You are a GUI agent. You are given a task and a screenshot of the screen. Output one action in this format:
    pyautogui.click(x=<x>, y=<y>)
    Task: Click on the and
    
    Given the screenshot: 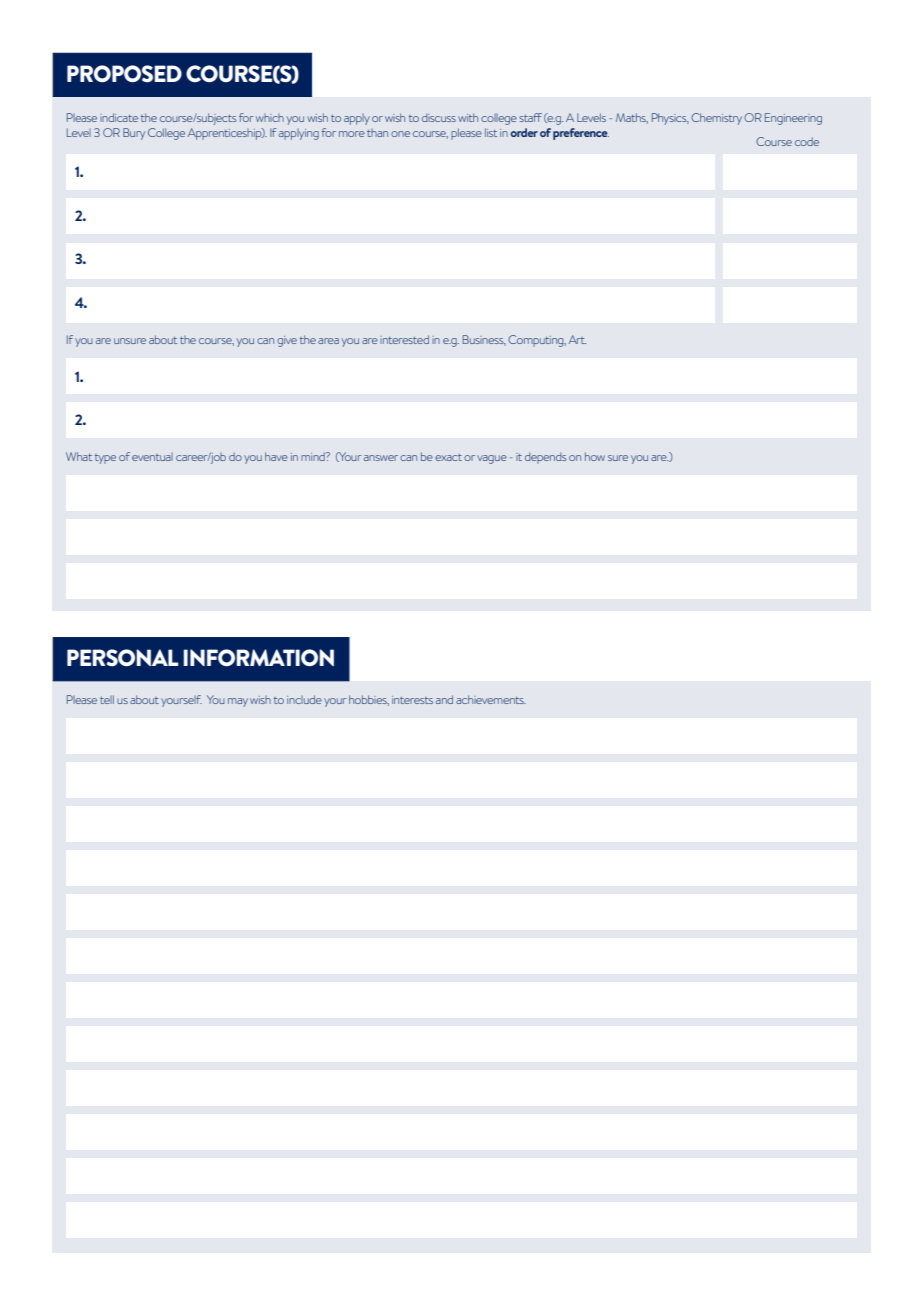 What is the action you would take?
    pyautogui.click(x=444, y=699)
